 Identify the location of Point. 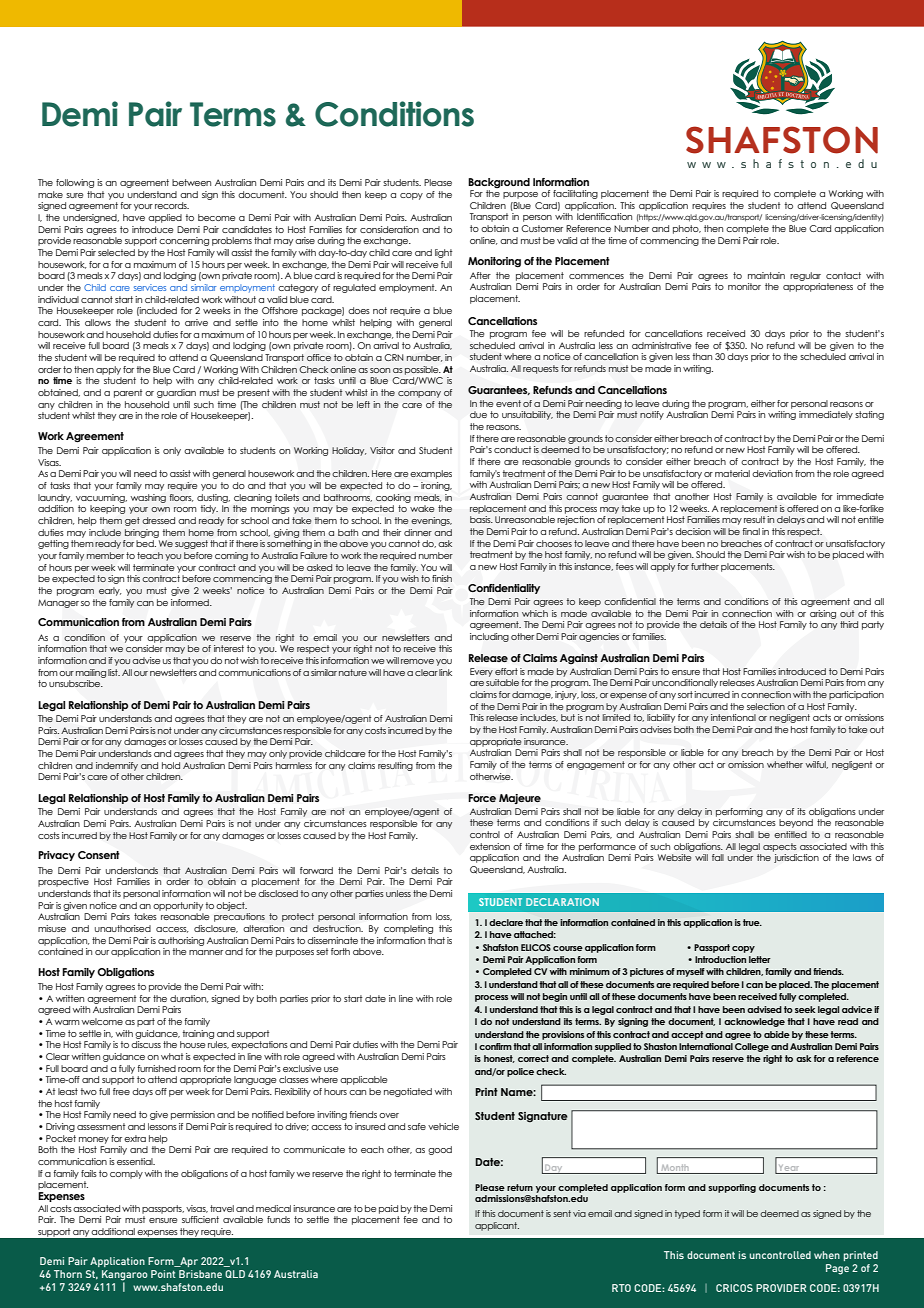
(163, 1274).
